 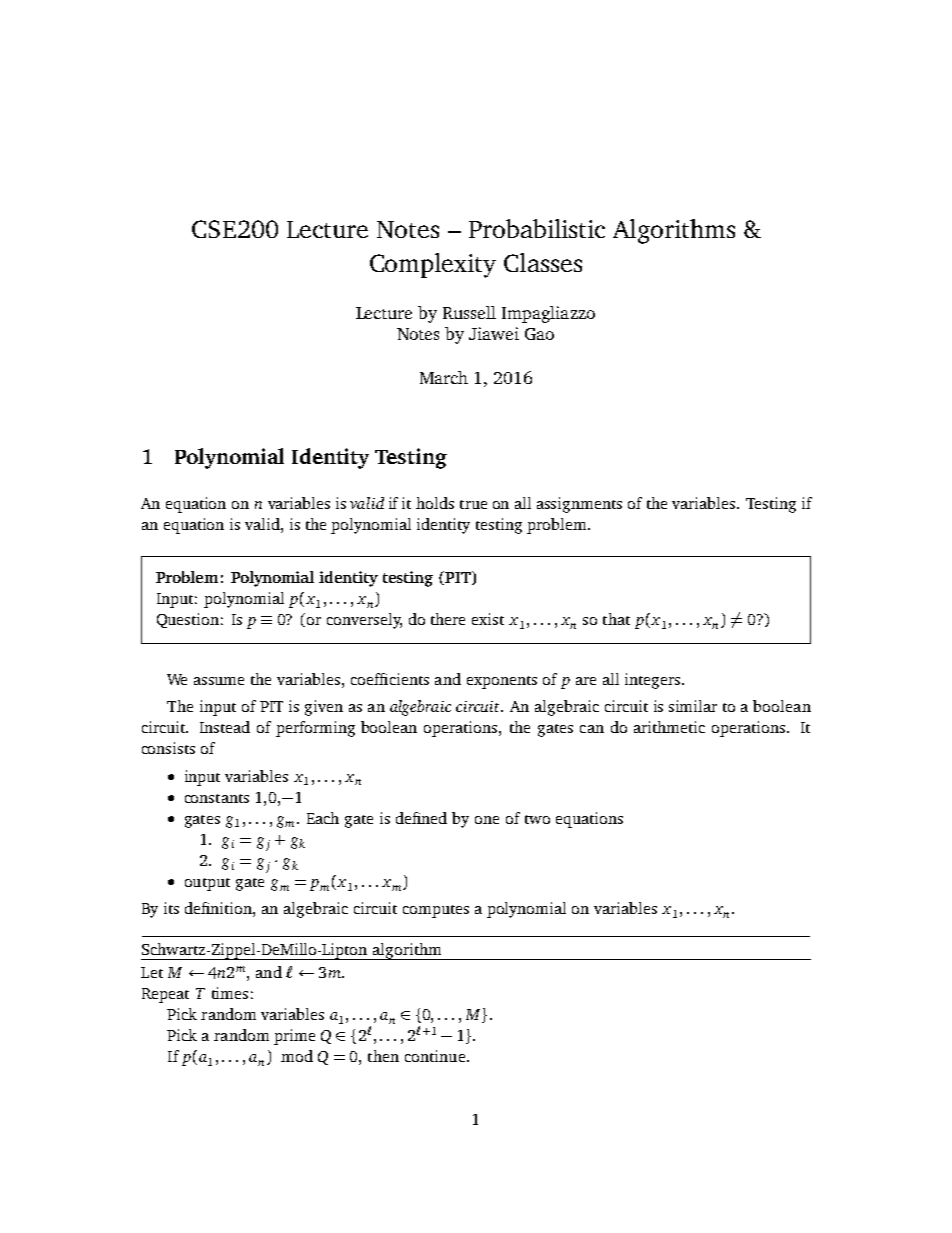 What do you see at coordinates (469, 312) in the screenshot?
I see `Russell` at bounding box center [469, 312].
